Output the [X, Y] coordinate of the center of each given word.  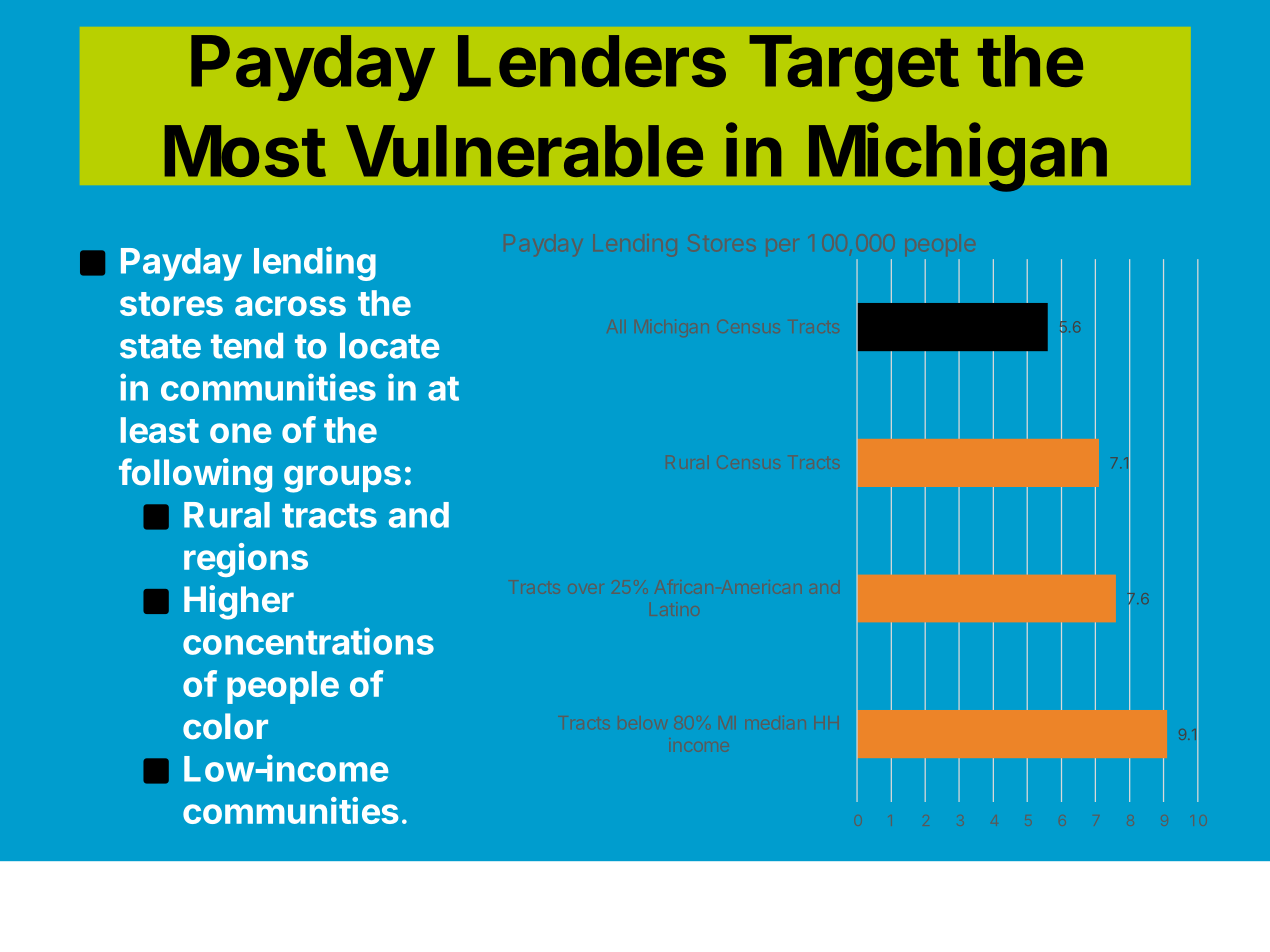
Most [245, 151]
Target [854, 68]
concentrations [308, 641]
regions [246, 560]
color [225, 726]
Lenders [592, 61]
